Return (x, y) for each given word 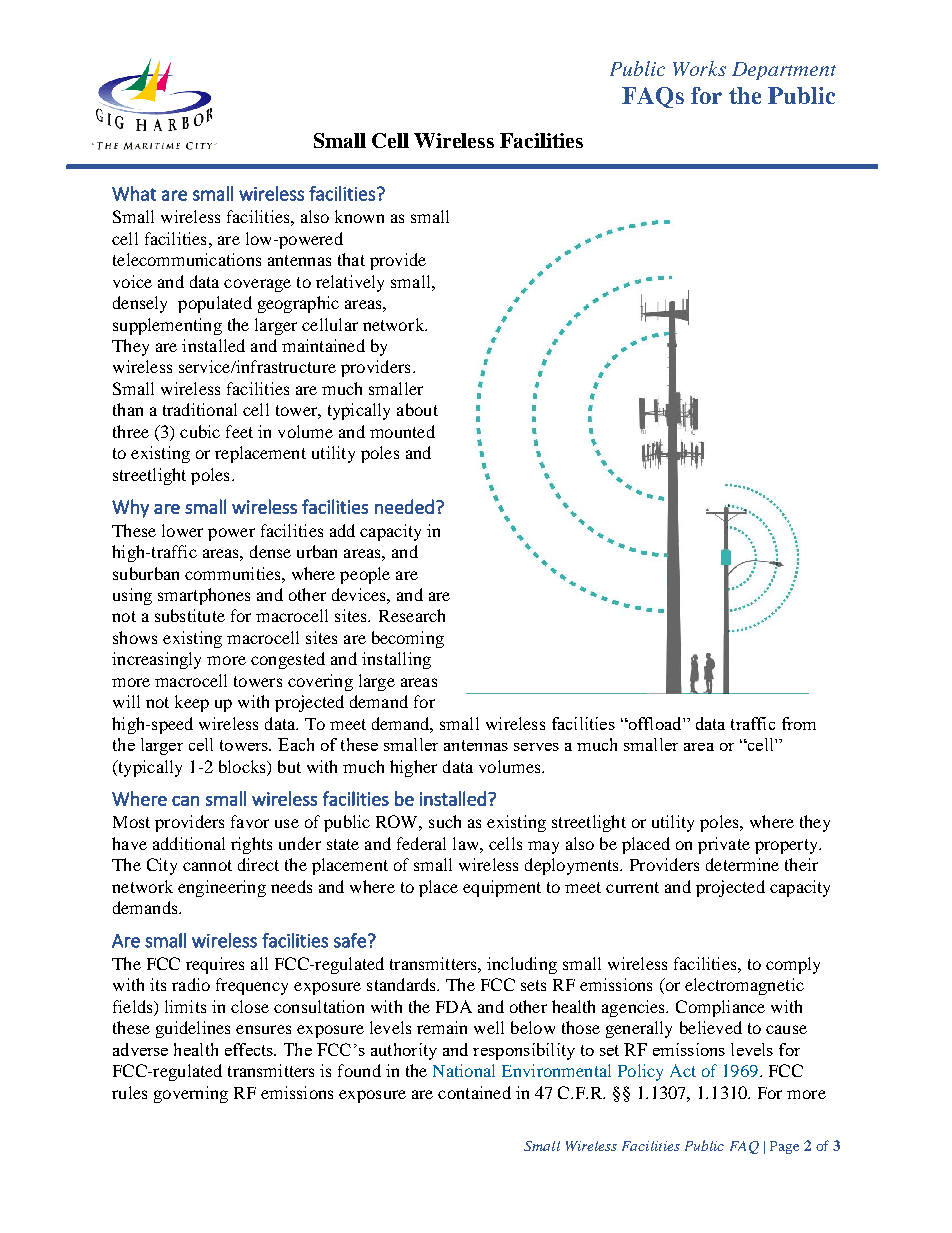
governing (191, 1094)
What (134, 193)
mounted (402, 431)
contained (474, 1092)
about (417, 409)
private (724, 845)
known (359, 216)
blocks (243, 766)
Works (699, 68)
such (445, 821)
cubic (200, 431)
